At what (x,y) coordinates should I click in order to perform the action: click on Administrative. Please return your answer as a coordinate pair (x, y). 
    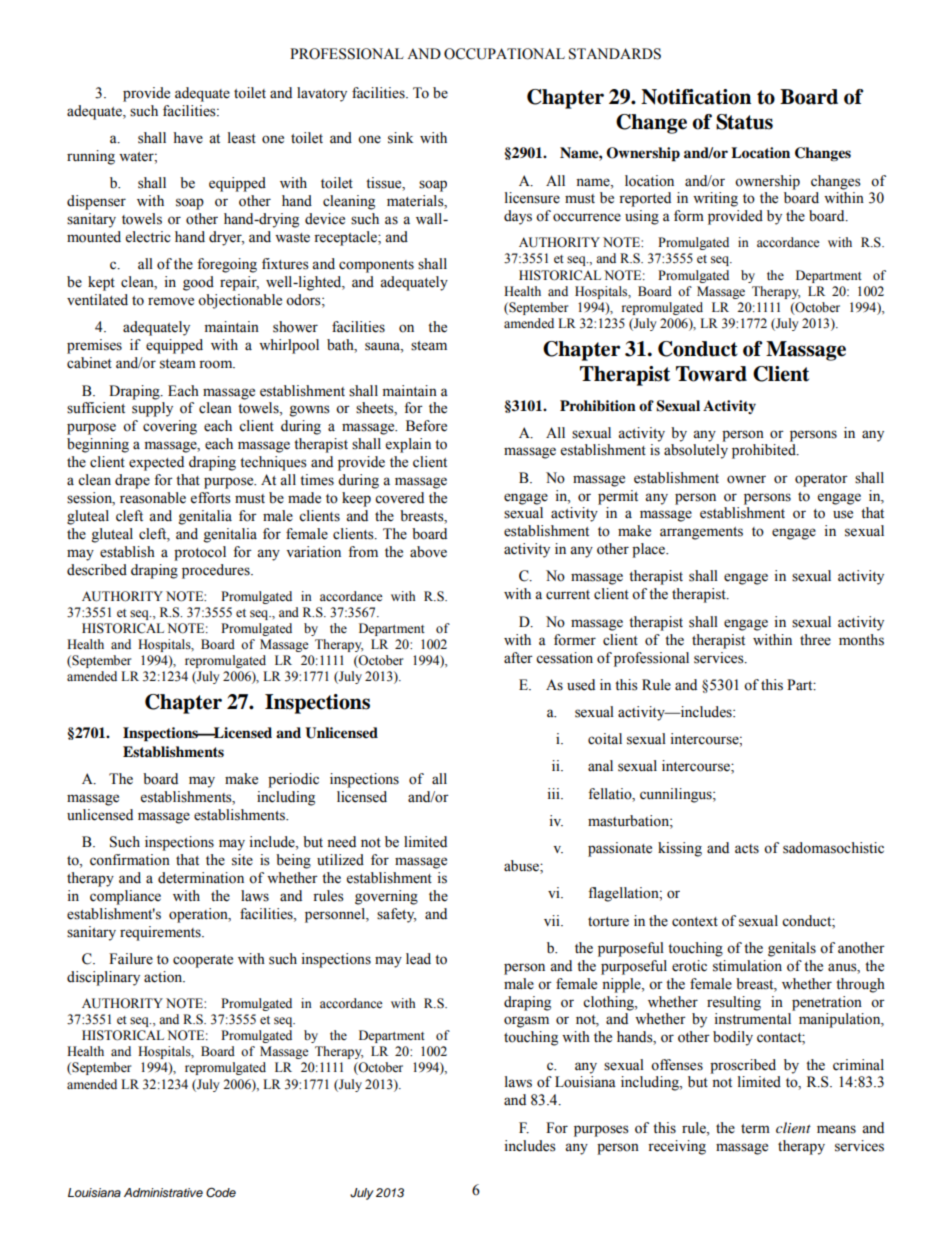
    Looking at the image, I should click on (163, 1192).
